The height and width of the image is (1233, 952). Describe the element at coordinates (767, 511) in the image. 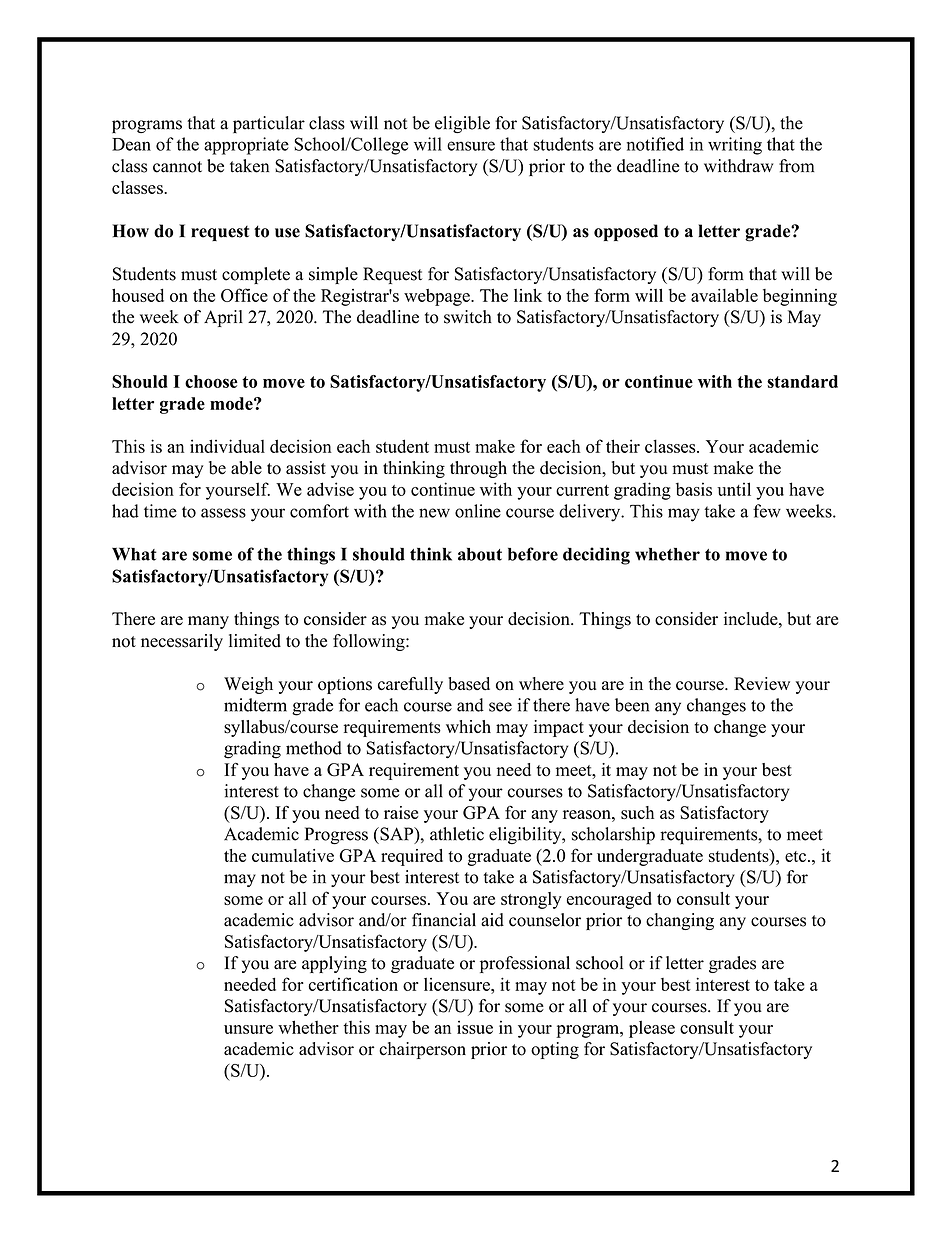

I see `few` at that location.
